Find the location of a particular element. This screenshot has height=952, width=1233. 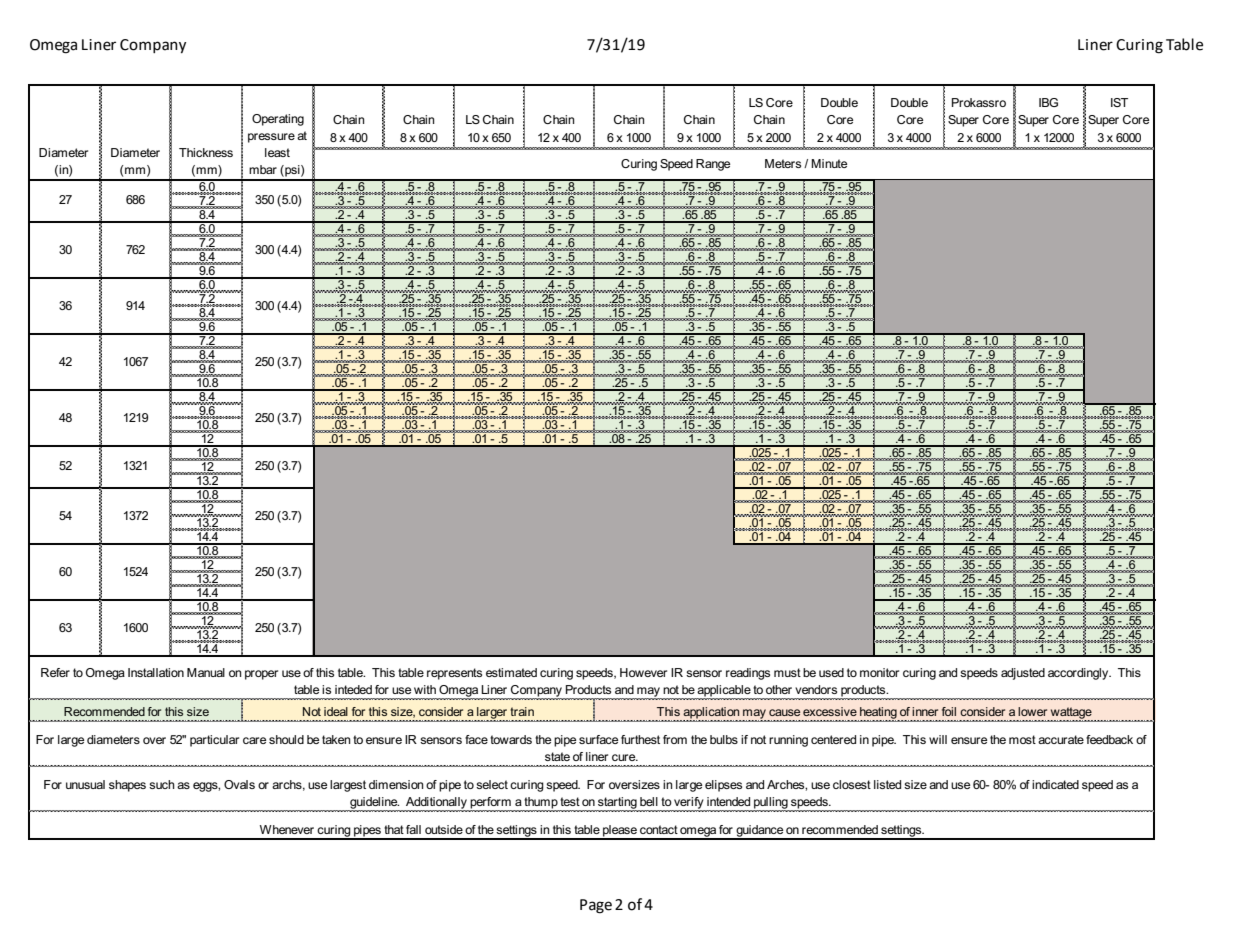

Manual is located at coordinates (206, 672).
